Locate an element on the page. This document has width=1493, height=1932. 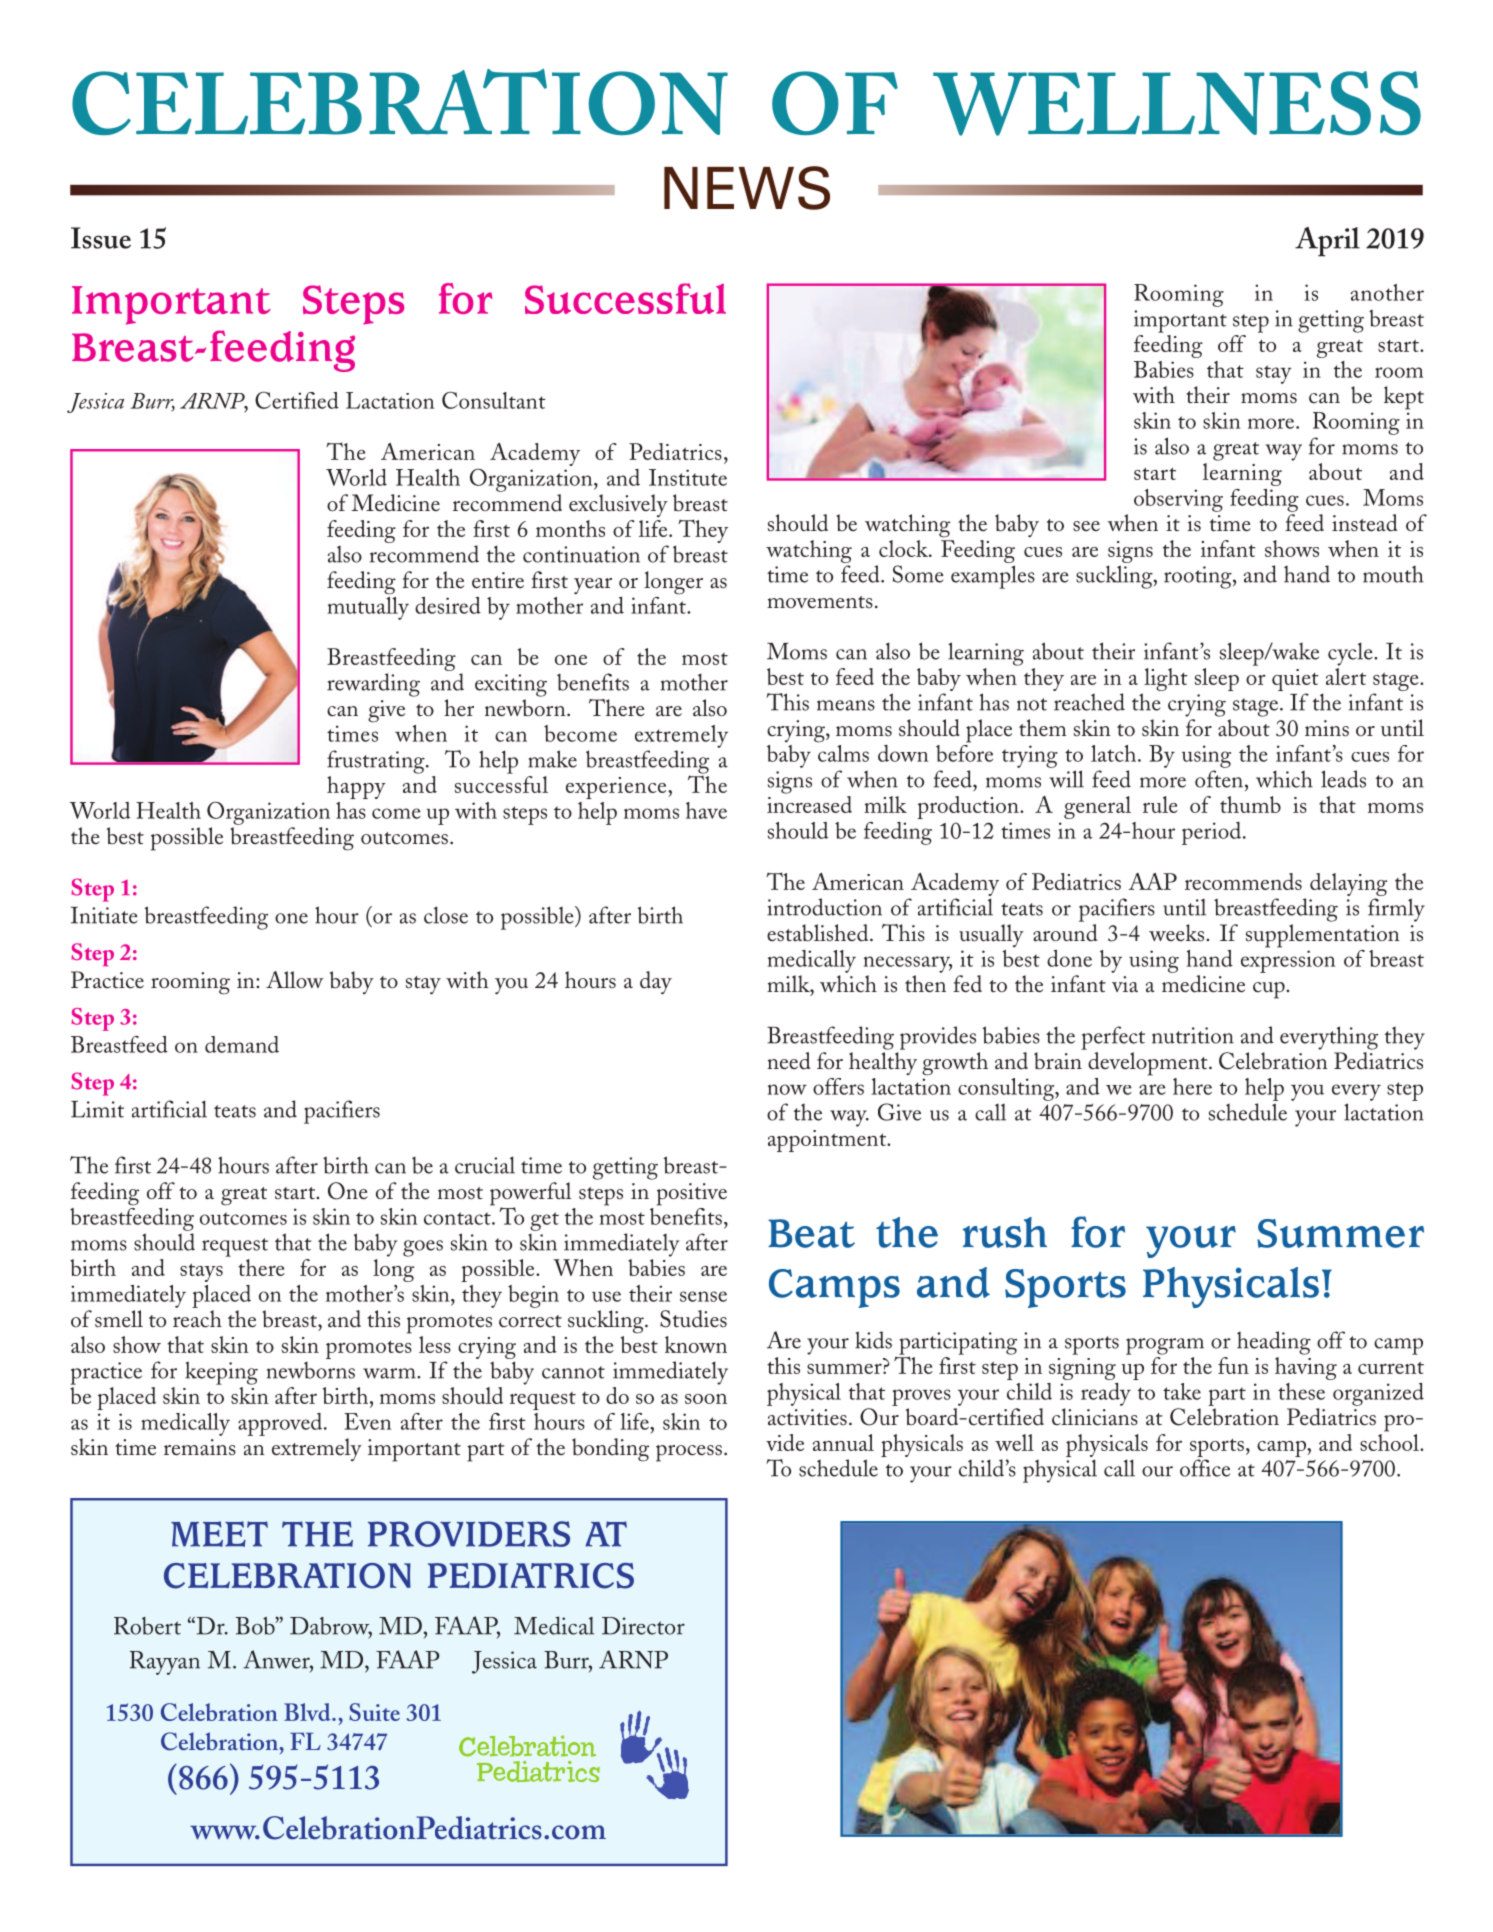
Allow is located at coordinates (295, 980).
